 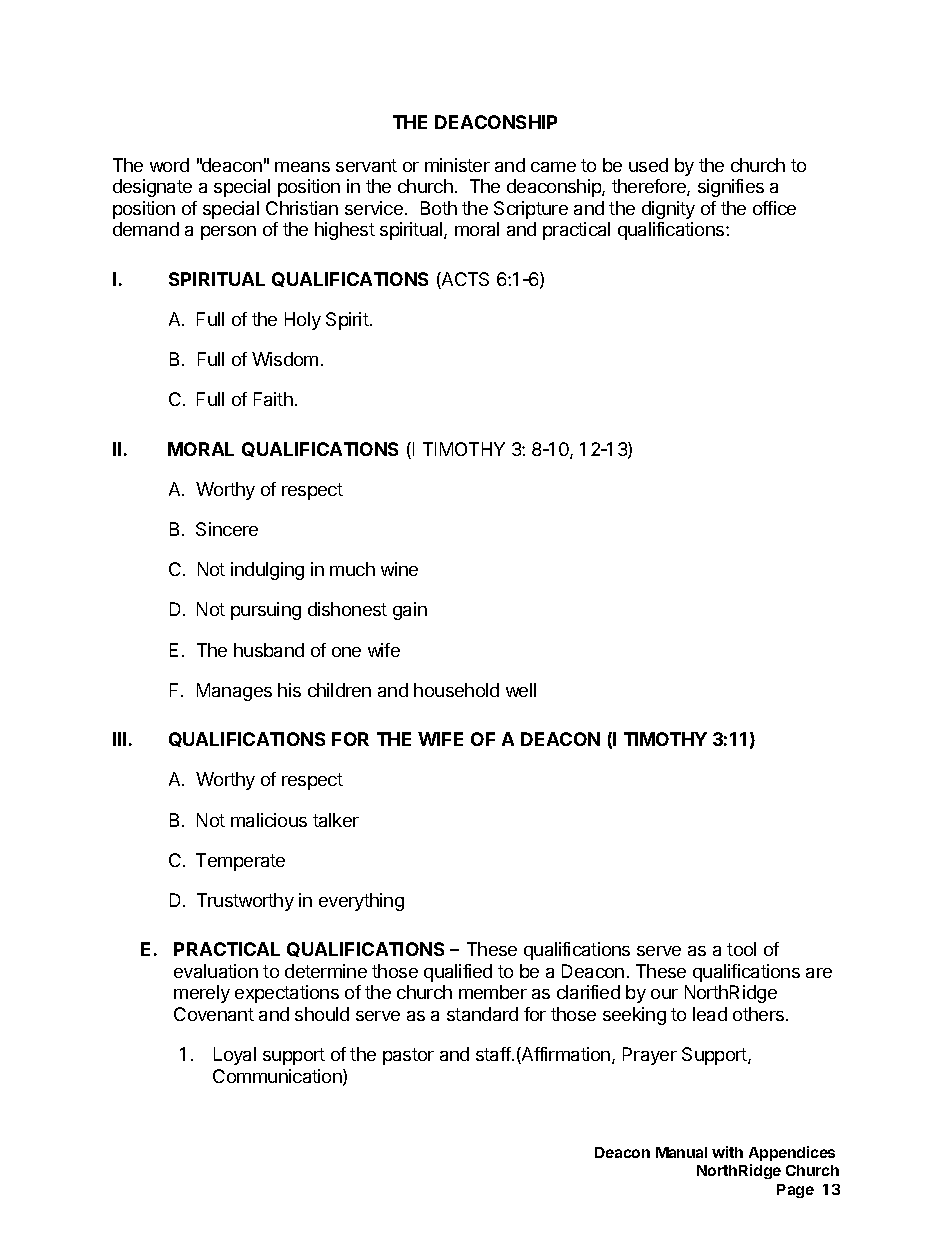 I want to click on Loyal, so click(x=235, y=1056).
